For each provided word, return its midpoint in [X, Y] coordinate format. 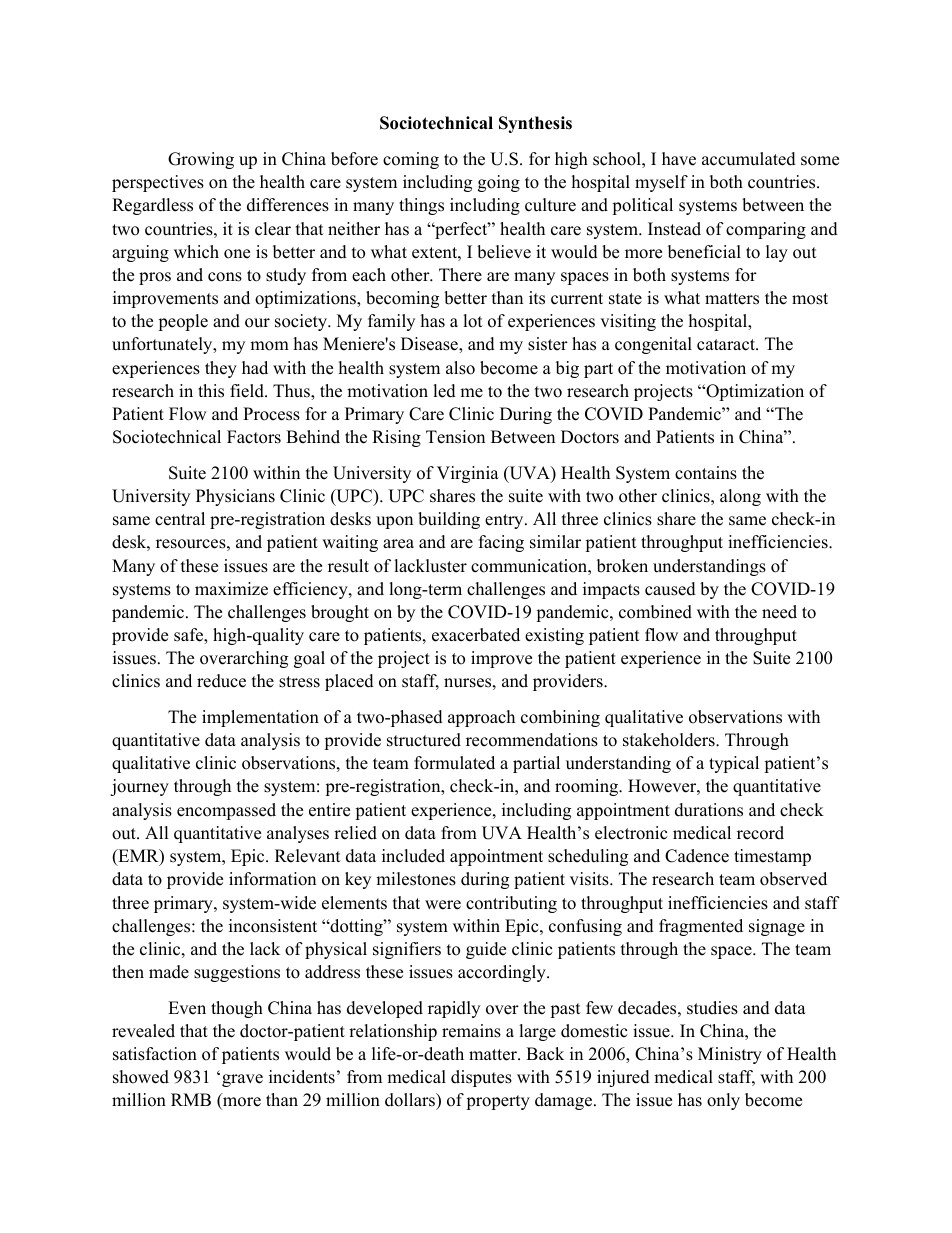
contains [706, 473]
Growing [201, 160]
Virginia [468, 474]
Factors [254, 437]
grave [242, 1080]
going [499, 183]
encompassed [226, 811]
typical [734, 764]
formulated [454, 763]
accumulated [749, 159]
